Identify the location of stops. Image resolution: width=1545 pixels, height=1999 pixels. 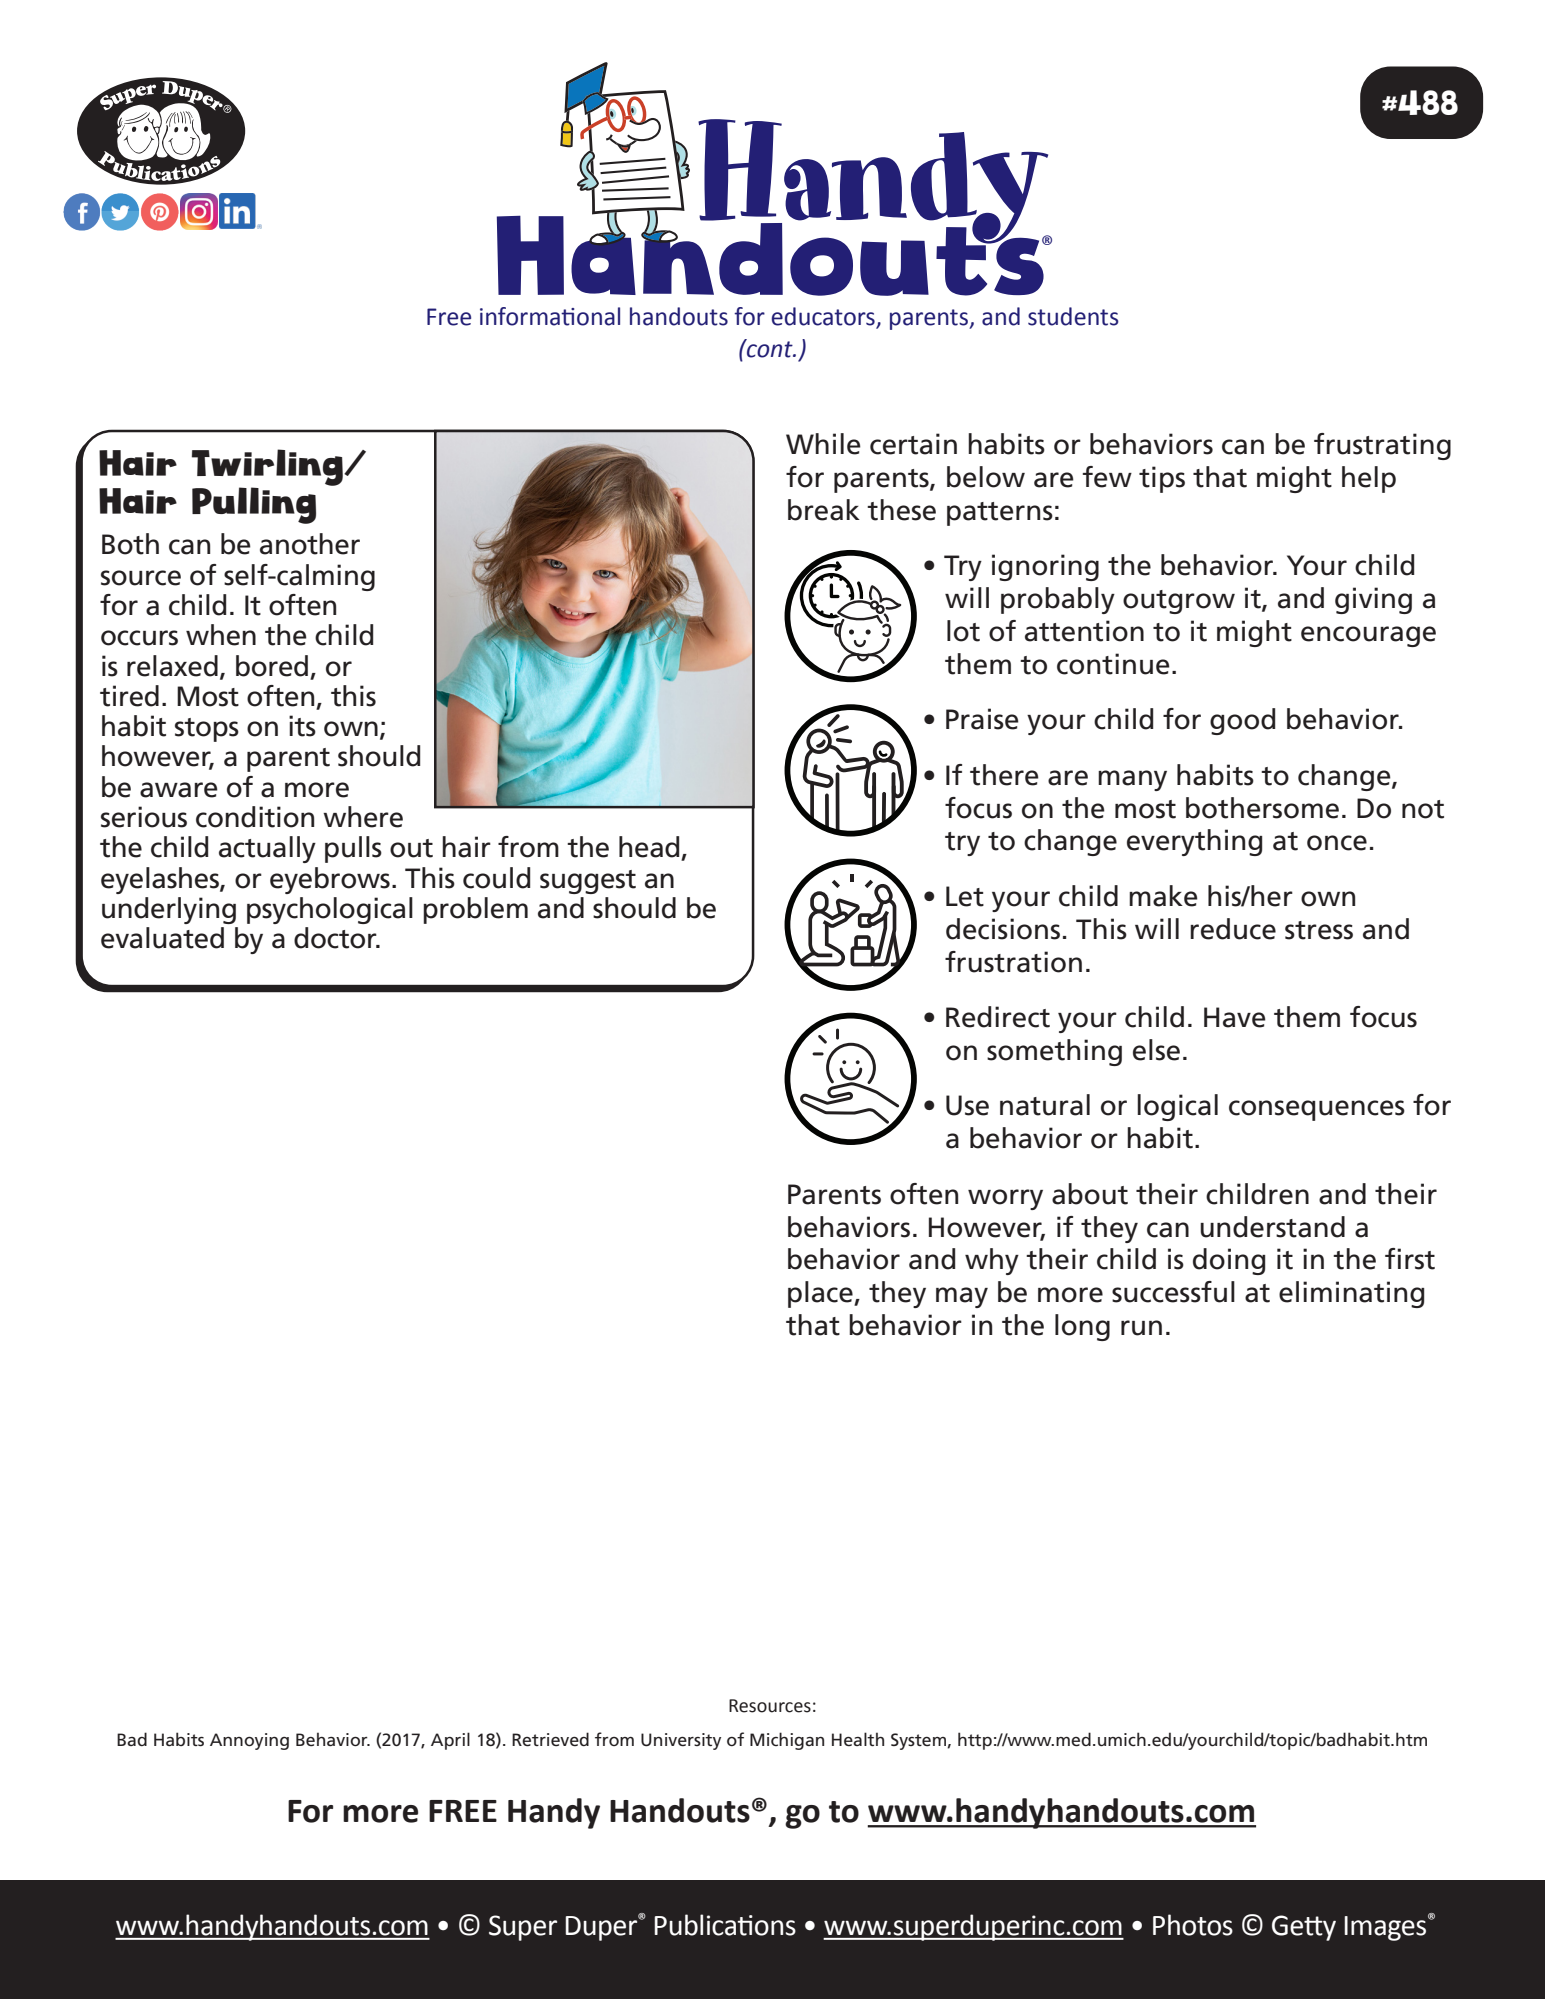
(207, 730).
